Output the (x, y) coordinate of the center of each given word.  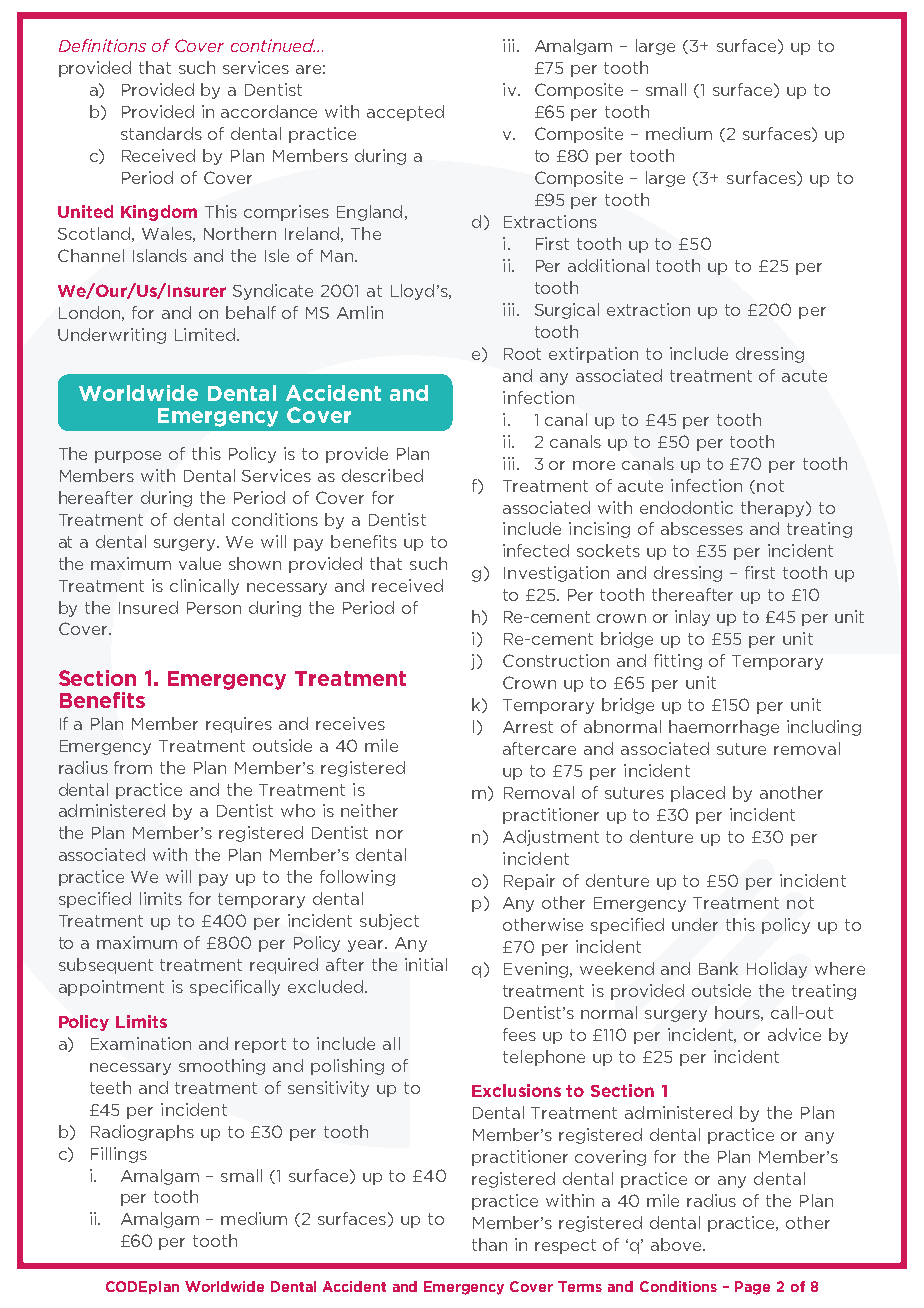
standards (161, 133)
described (382, 475)
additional (608, 265)
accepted (405, 113)
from (133, 767)
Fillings (119, 1155)
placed (698, 794)
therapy (774, 509)
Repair (529, 882)
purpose (128, 457)
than (489, 1244)
